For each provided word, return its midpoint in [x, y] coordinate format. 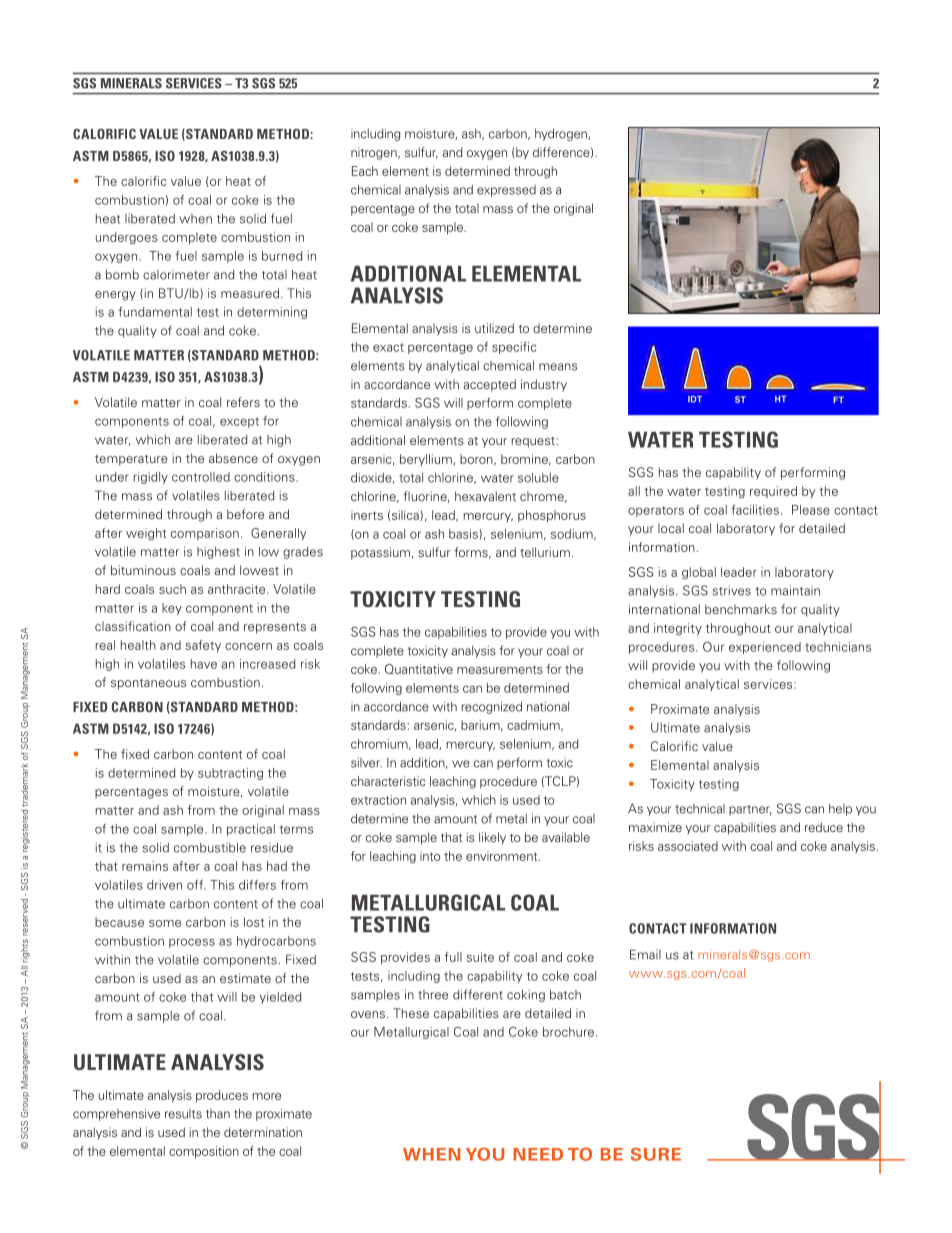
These [411, 1013]
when [196, 219]
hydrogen [562, 134]
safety [203, 646]
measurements [500, 669]
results [183, 1114]
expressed [506, 191]
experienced [765, 648]
